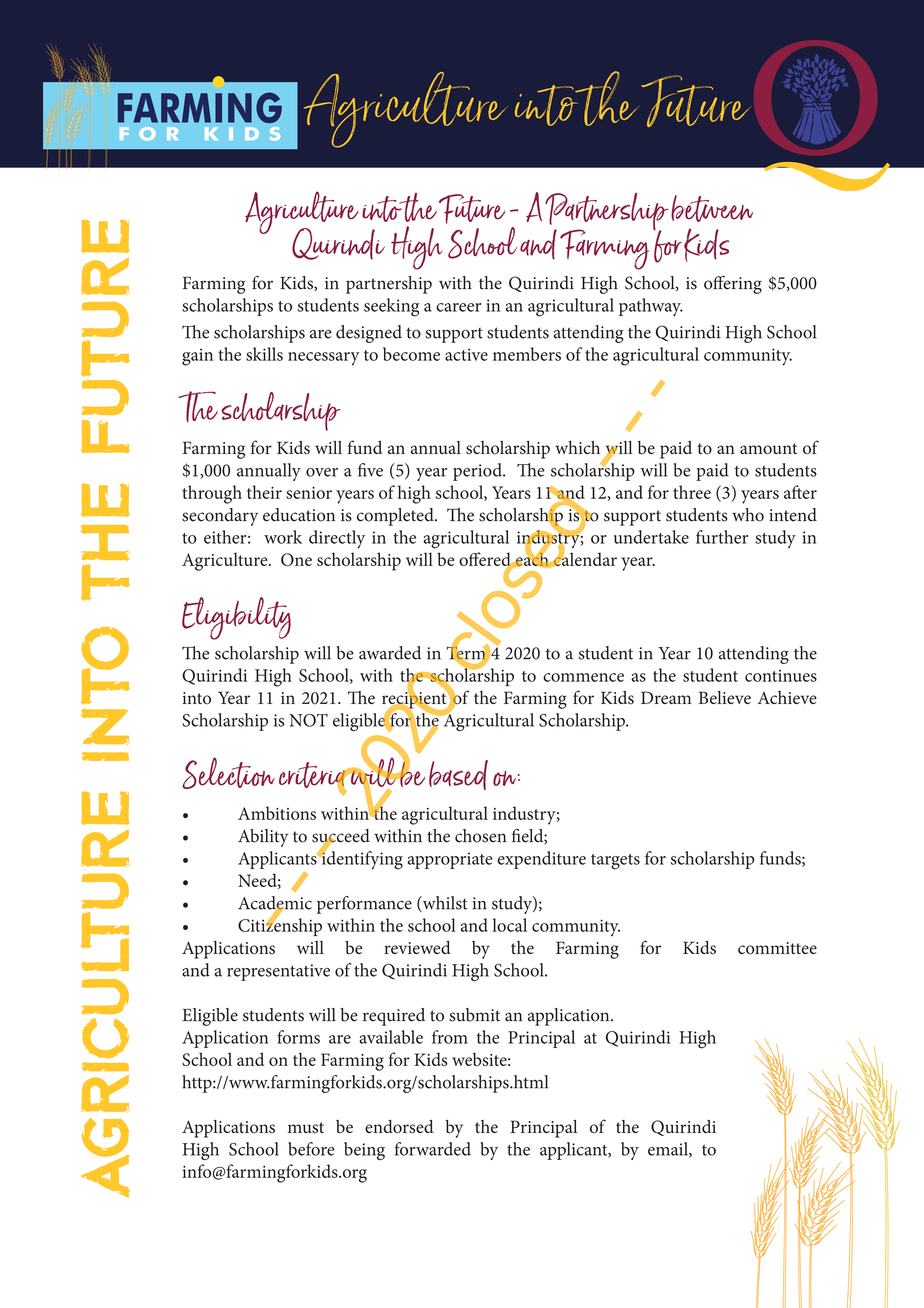 This page has width=924, height=1308. Describe the element at coordinates (725, 697) in the page. I see `Believe` at that location.
